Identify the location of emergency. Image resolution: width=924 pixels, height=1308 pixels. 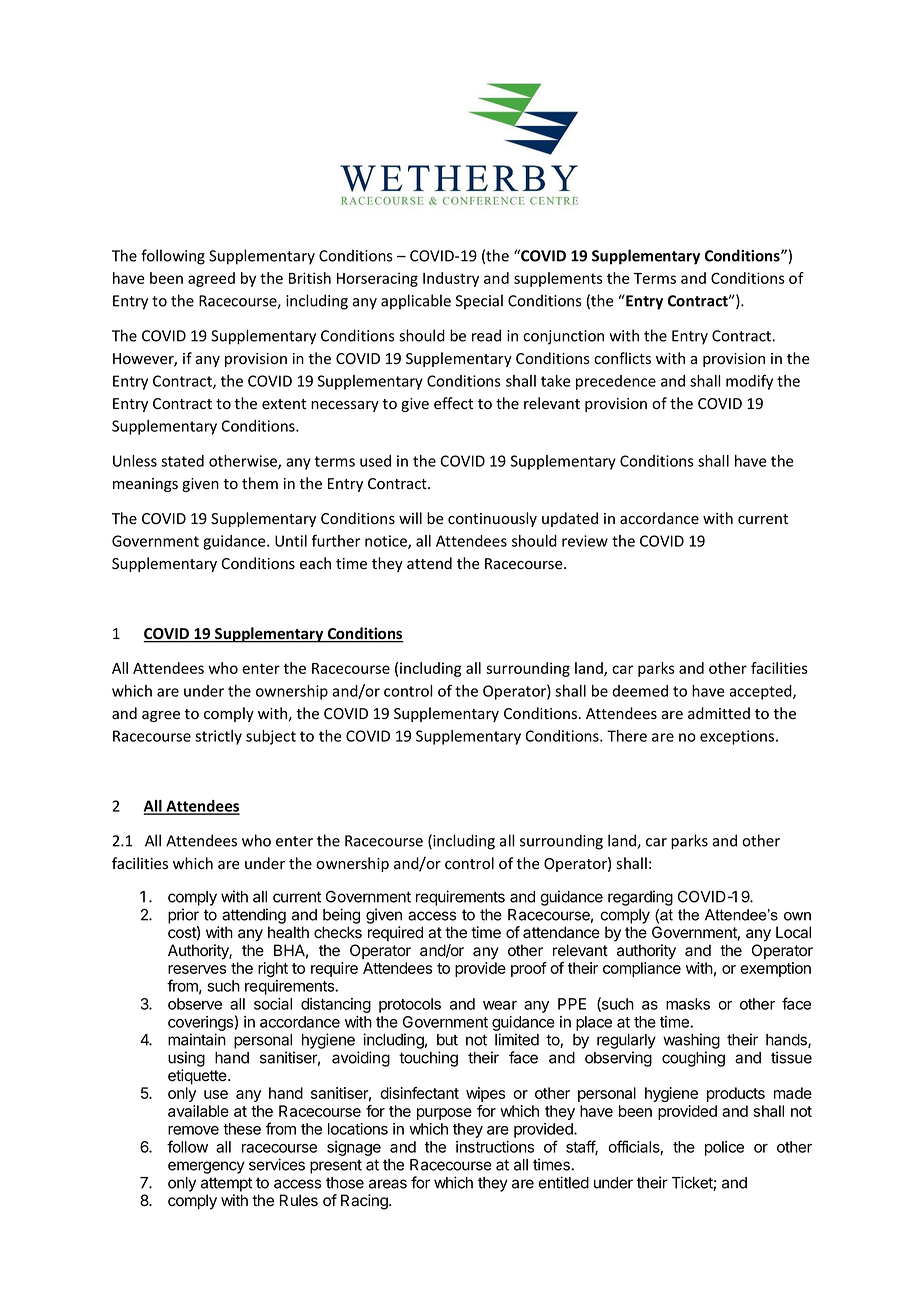
(206, 1167).
